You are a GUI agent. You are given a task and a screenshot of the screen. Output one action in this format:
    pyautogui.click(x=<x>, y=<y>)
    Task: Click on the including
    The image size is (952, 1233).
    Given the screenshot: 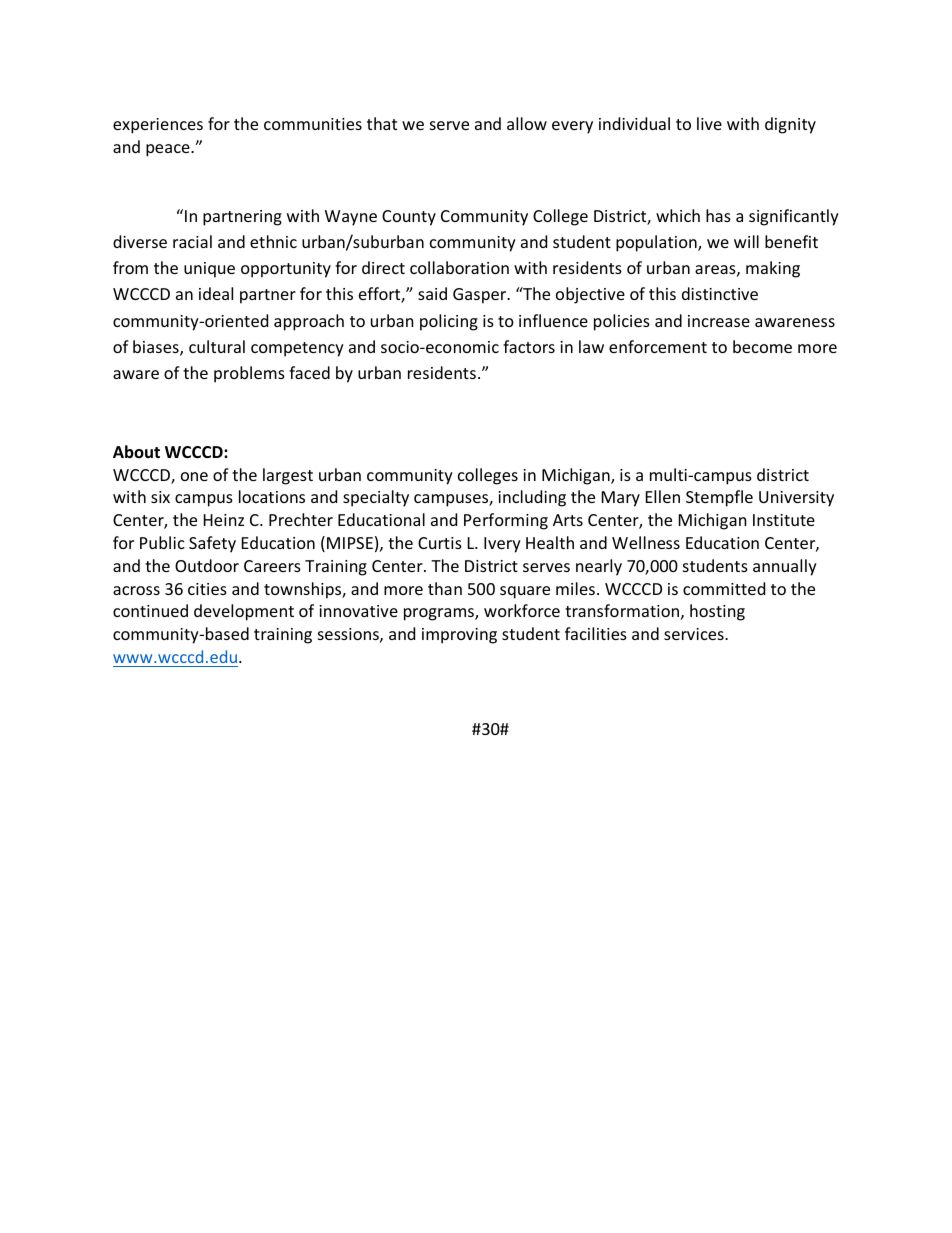 What is the action you would take?
    pyautogui.click(x=532, y=498)
